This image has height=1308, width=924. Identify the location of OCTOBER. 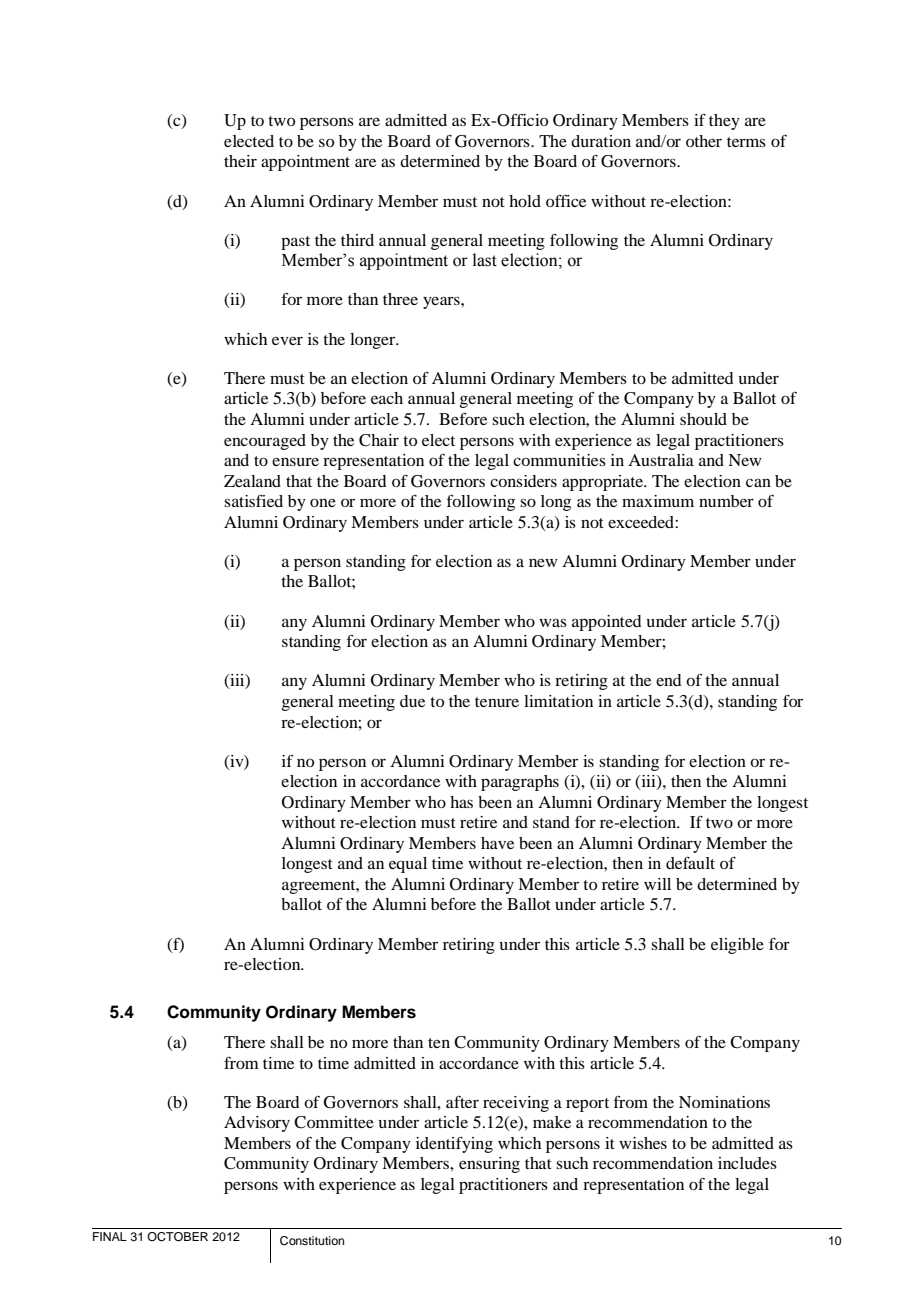
(177, 1237).
